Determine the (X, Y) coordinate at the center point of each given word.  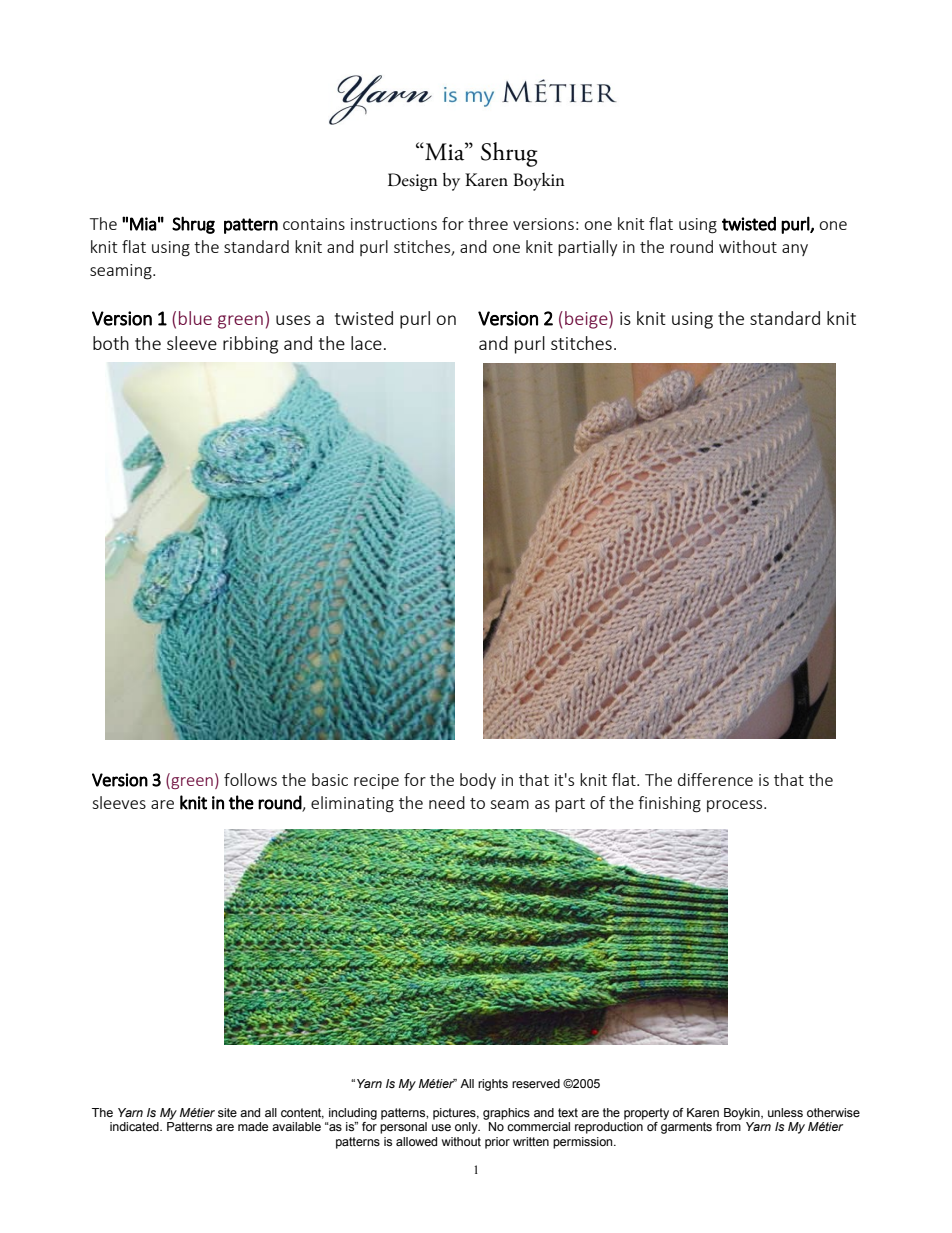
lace (366, 343)
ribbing (250, 345)
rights (493, 1085)
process (736, 806)
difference (715, 779)
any (795, 250)
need (447, 802)
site (227, 1112)
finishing (669, 804)
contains (314, 224)
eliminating (352, 804)
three (488, 223)
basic (330, 779)
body (478, 781)
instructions (394, 224)
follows (250, 779)
